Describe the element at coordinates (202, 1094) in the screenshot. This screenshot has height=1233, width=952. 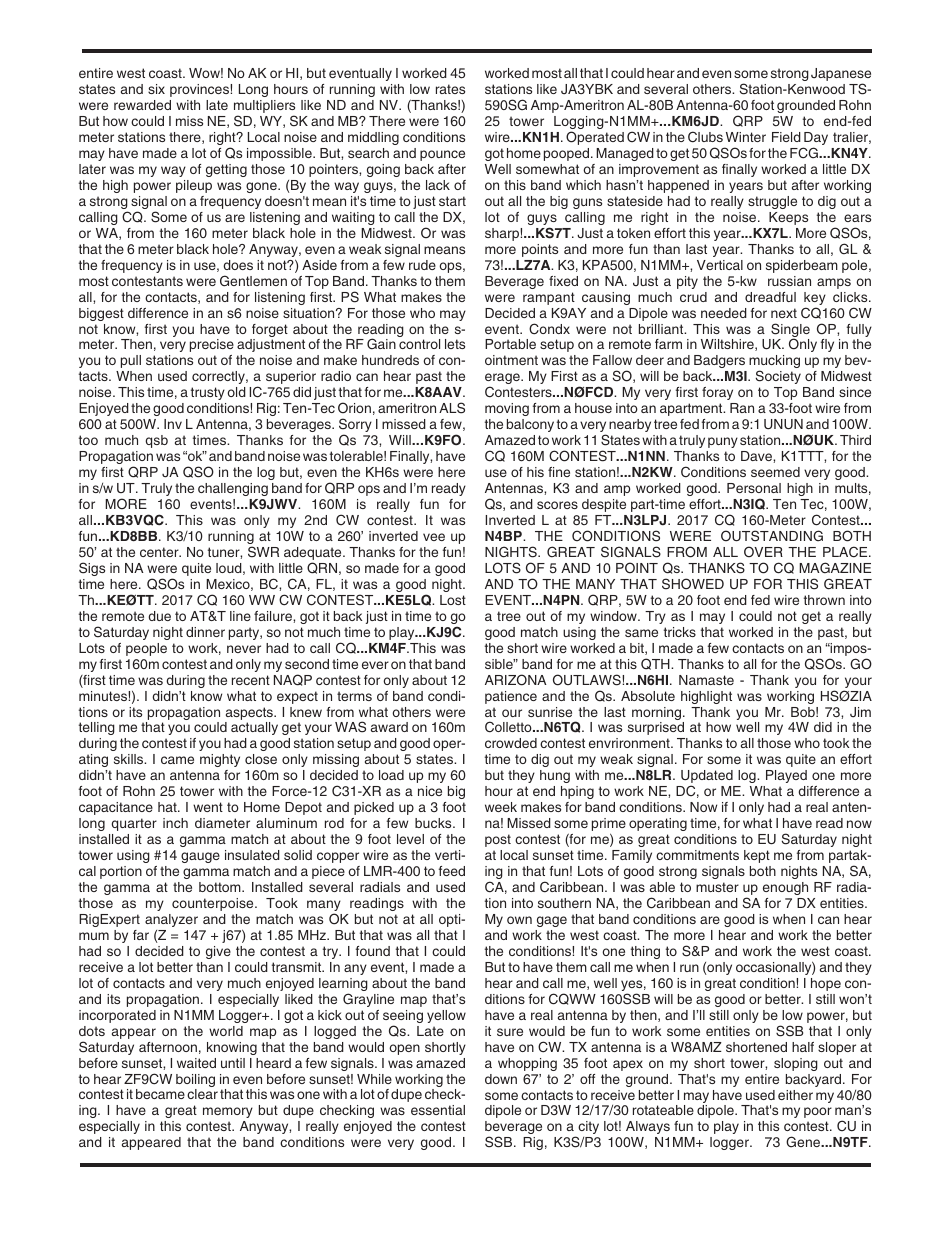
I see `clear` at that location.
